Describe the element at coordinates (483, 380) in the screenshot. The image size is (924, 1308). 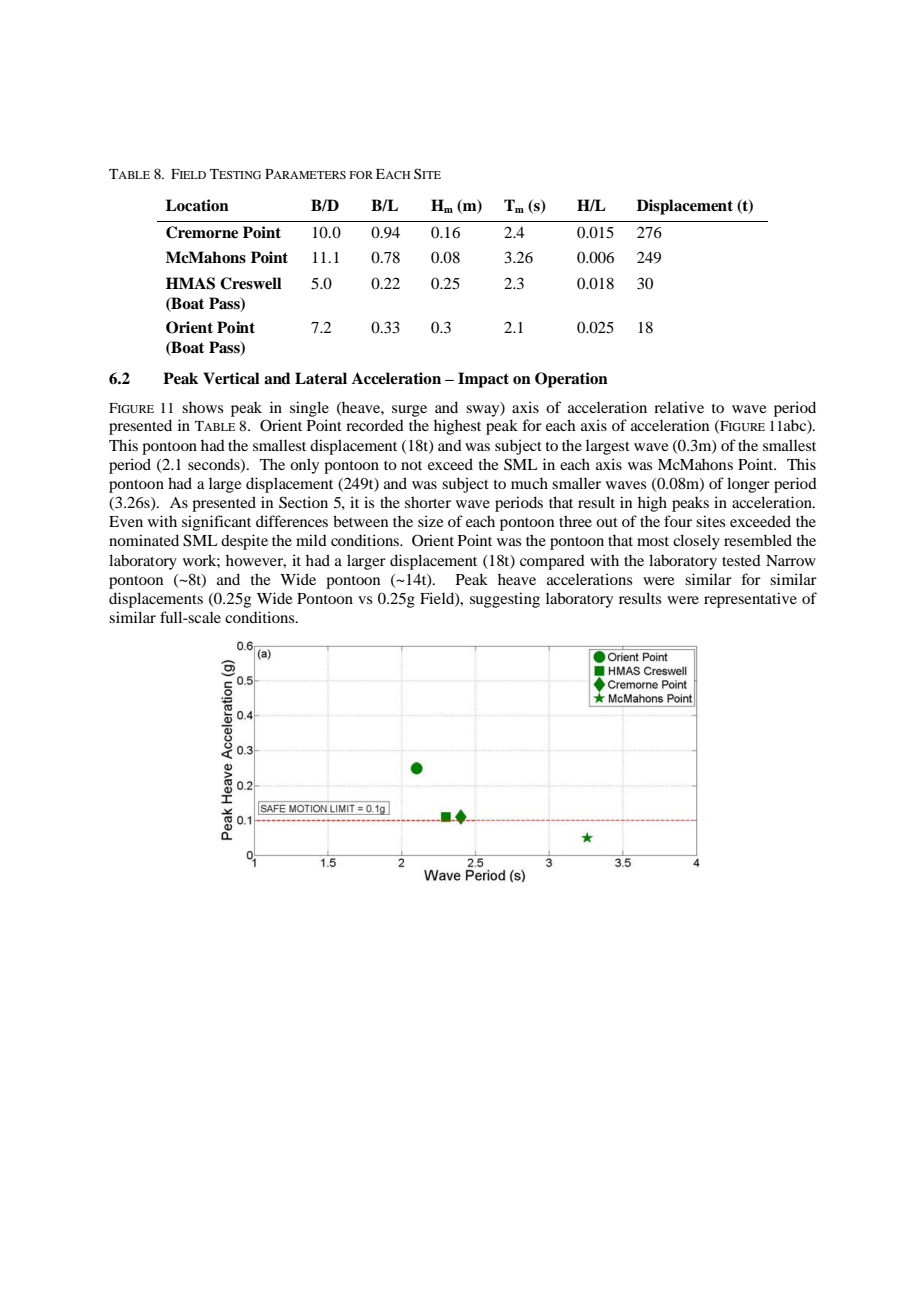
I see `Impact` at that location.
